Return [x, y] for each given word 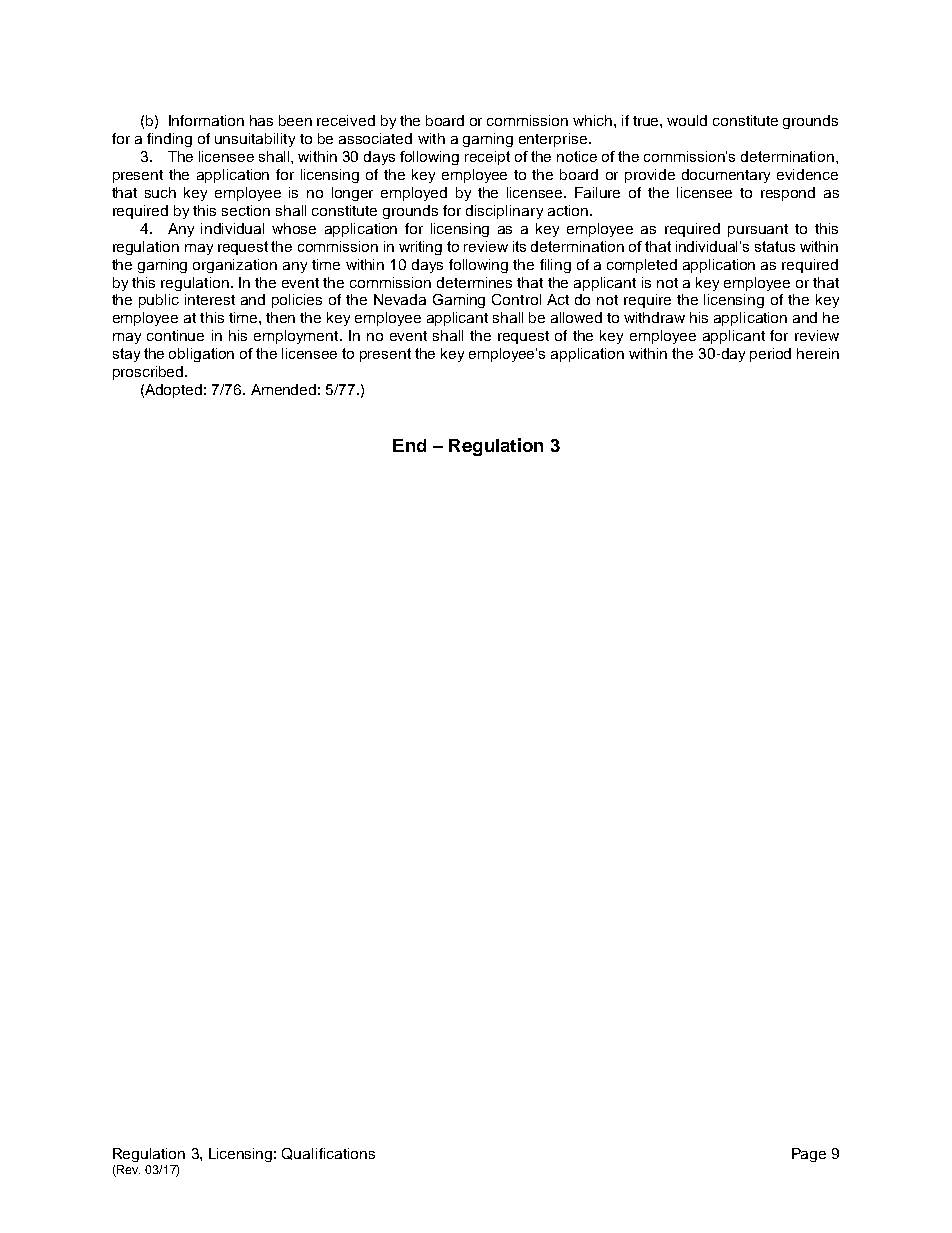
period [770, 355]
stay [126, 355]
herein [818, 353]
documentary [726, 176]
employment [297, 337]
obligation [201, 355]
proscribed [149, 373]
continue [175, 335]
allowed [576, 317]
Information [206, 120]
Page [809, 1155]
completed [642, 266]
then [280, 317]
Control [516, 299]
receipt [487, 158]
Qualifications [328, 1154]
